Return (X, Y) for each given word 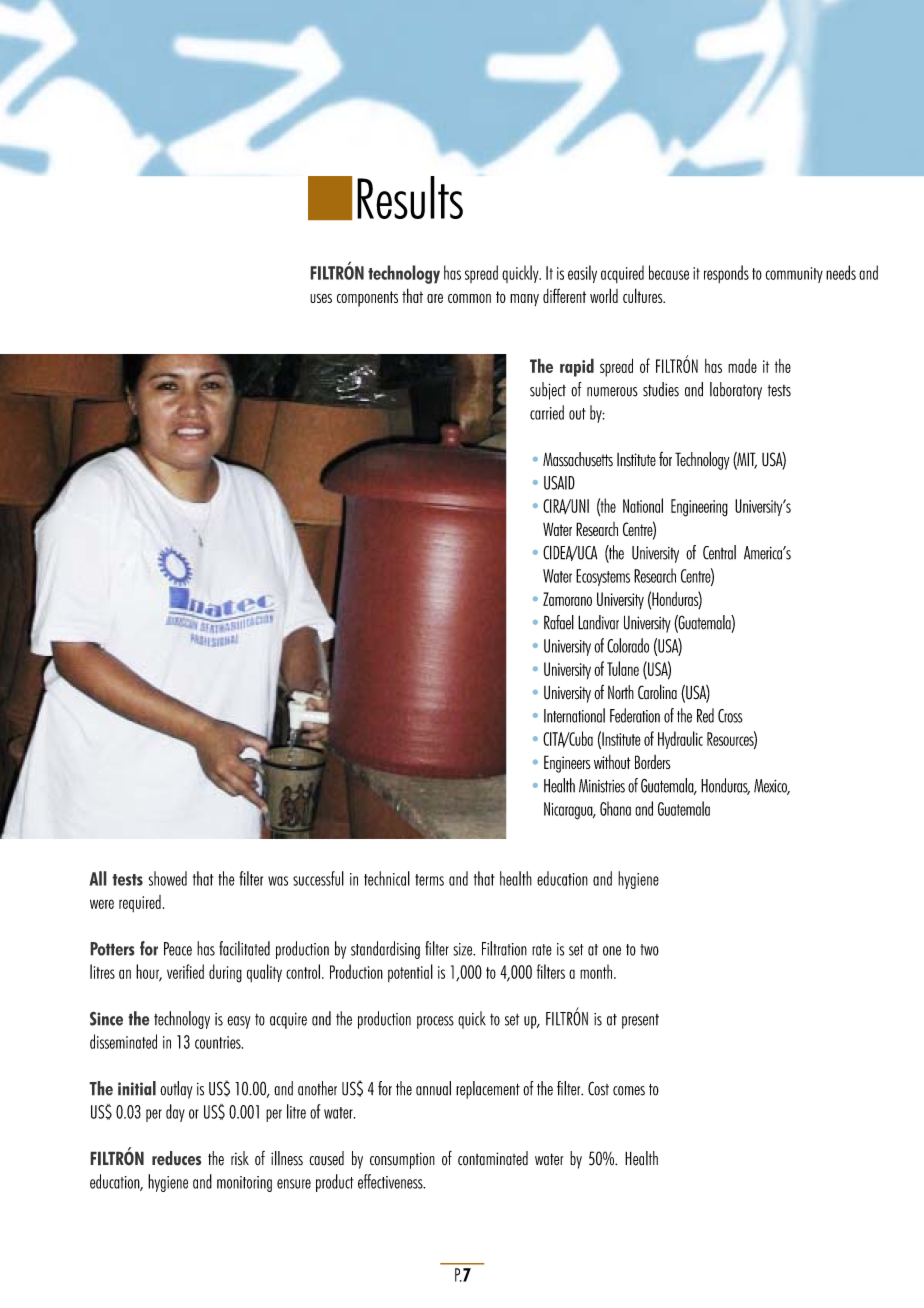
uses (321, 298)
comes (629, 1091)
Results (410, 197)
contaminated (493, 1158)
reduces (177, 1158)
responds (726, 274)
